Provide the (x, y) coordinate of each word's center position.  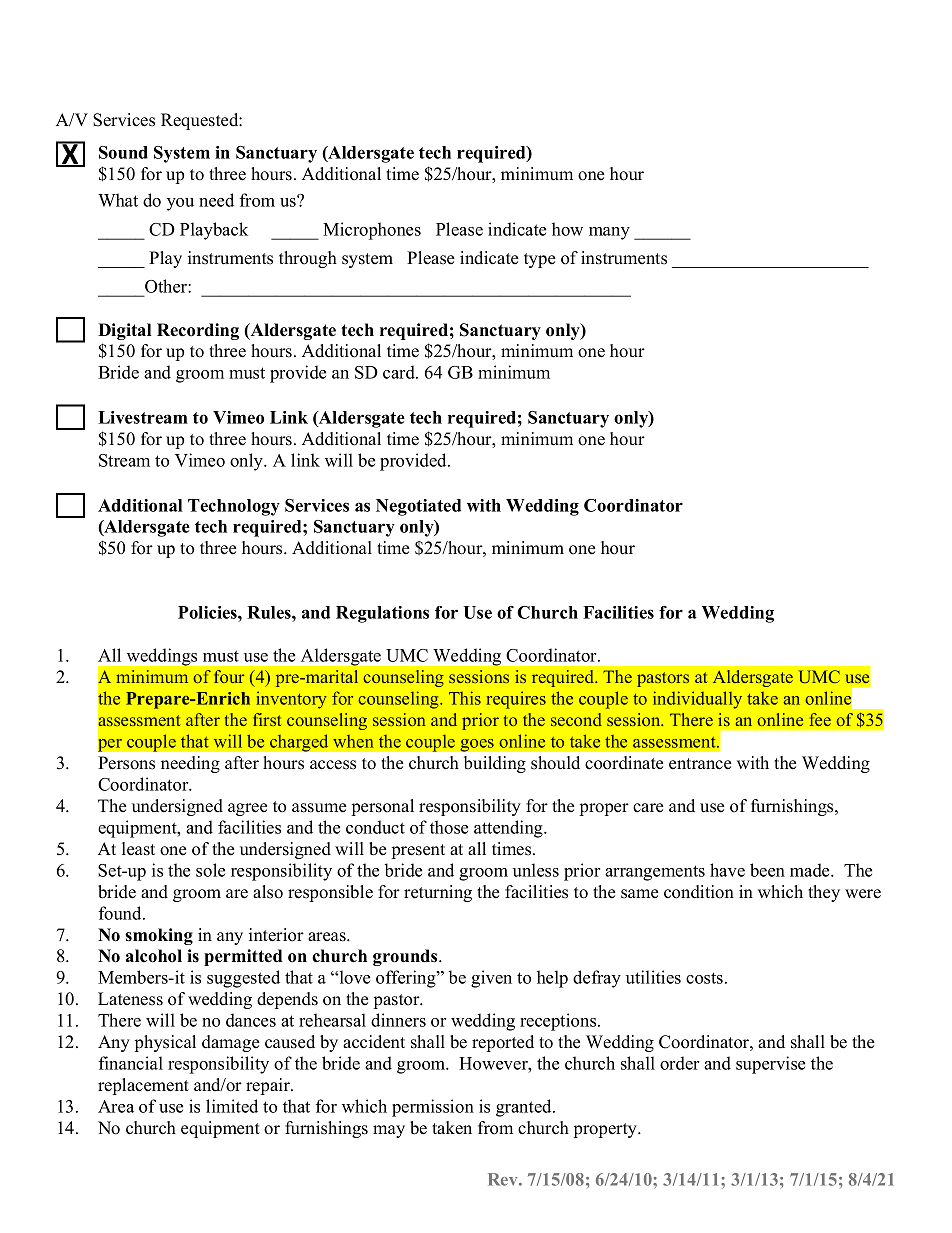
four (229, 676)
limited (232, 1106)
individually (697, 700)
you (180, 204)
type (539, 260)
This (465, 698)
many (609, 233)
